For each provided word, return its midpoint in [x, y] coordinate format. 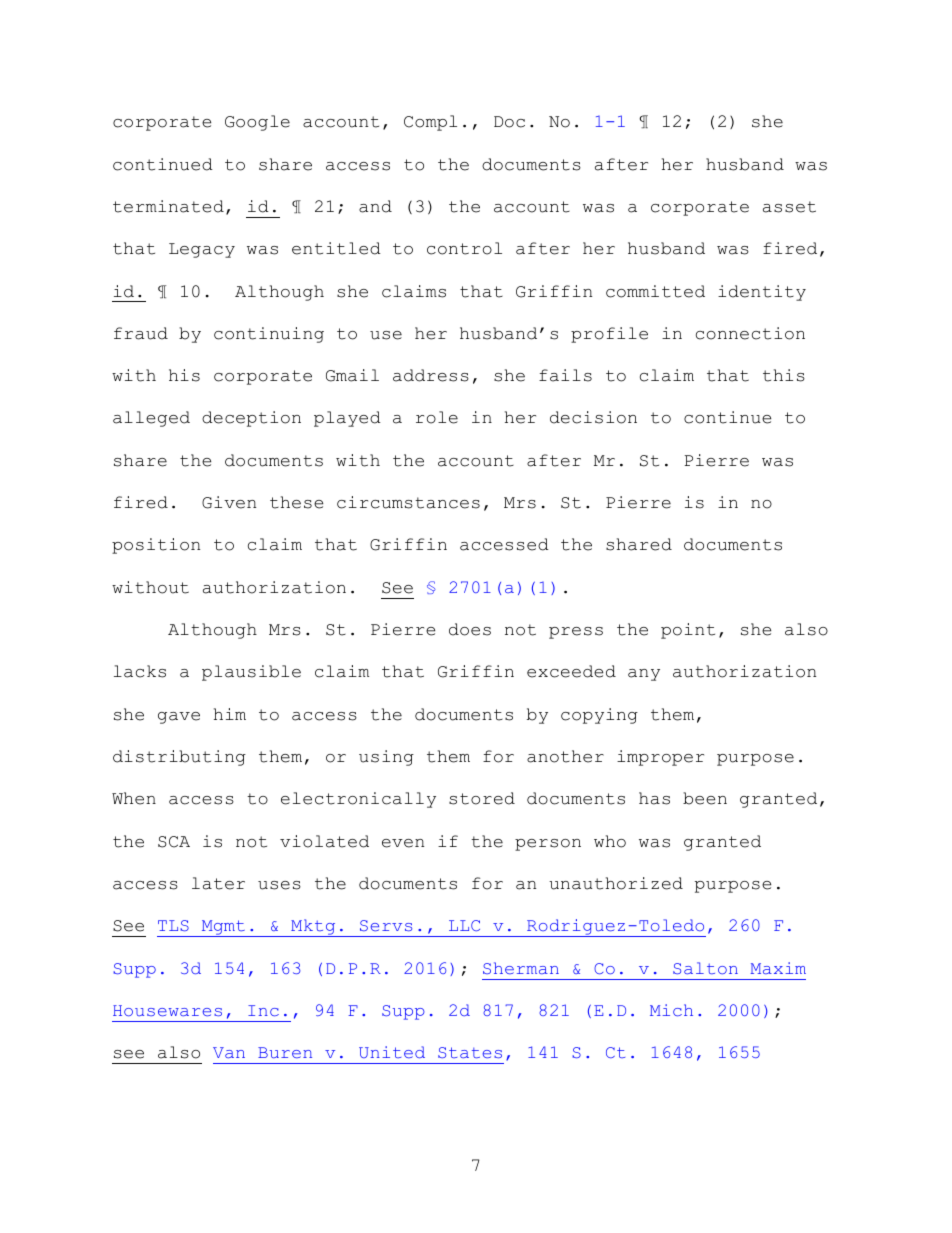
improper [660, 758]
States [470, 1053]
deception [251, 419]
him [230, 714]
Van [229, 1052]
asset [789, 207]
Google [257, 123]
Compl [430, 123]
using [386, 758]
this [784, 375]
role [437, 417]
